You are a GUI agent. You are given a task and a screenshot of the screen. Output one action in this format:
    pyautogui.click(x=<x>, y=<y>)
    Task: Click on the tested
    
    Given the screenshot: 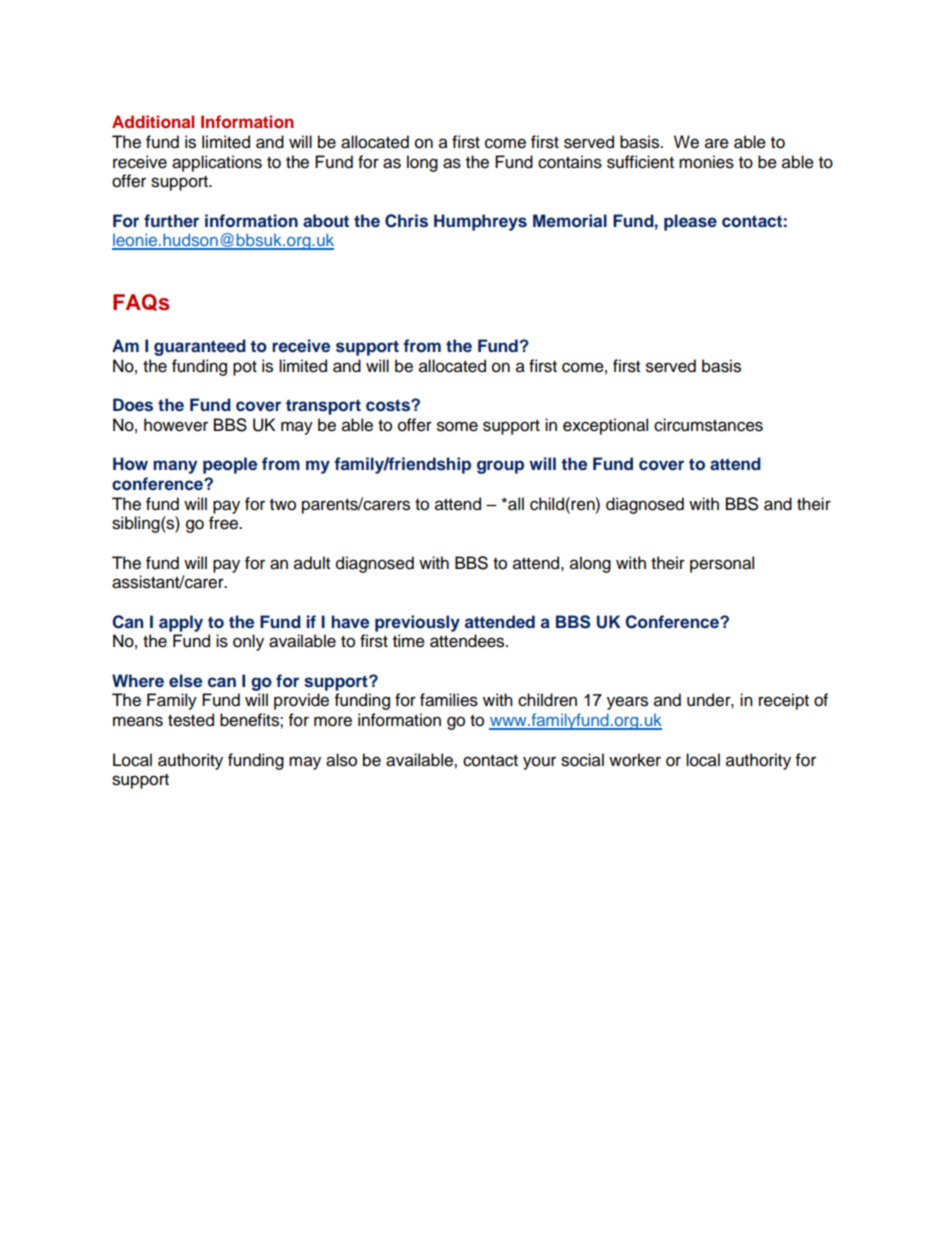 What is the action you would take?
    pyautogui.click(x=191, y=720)
